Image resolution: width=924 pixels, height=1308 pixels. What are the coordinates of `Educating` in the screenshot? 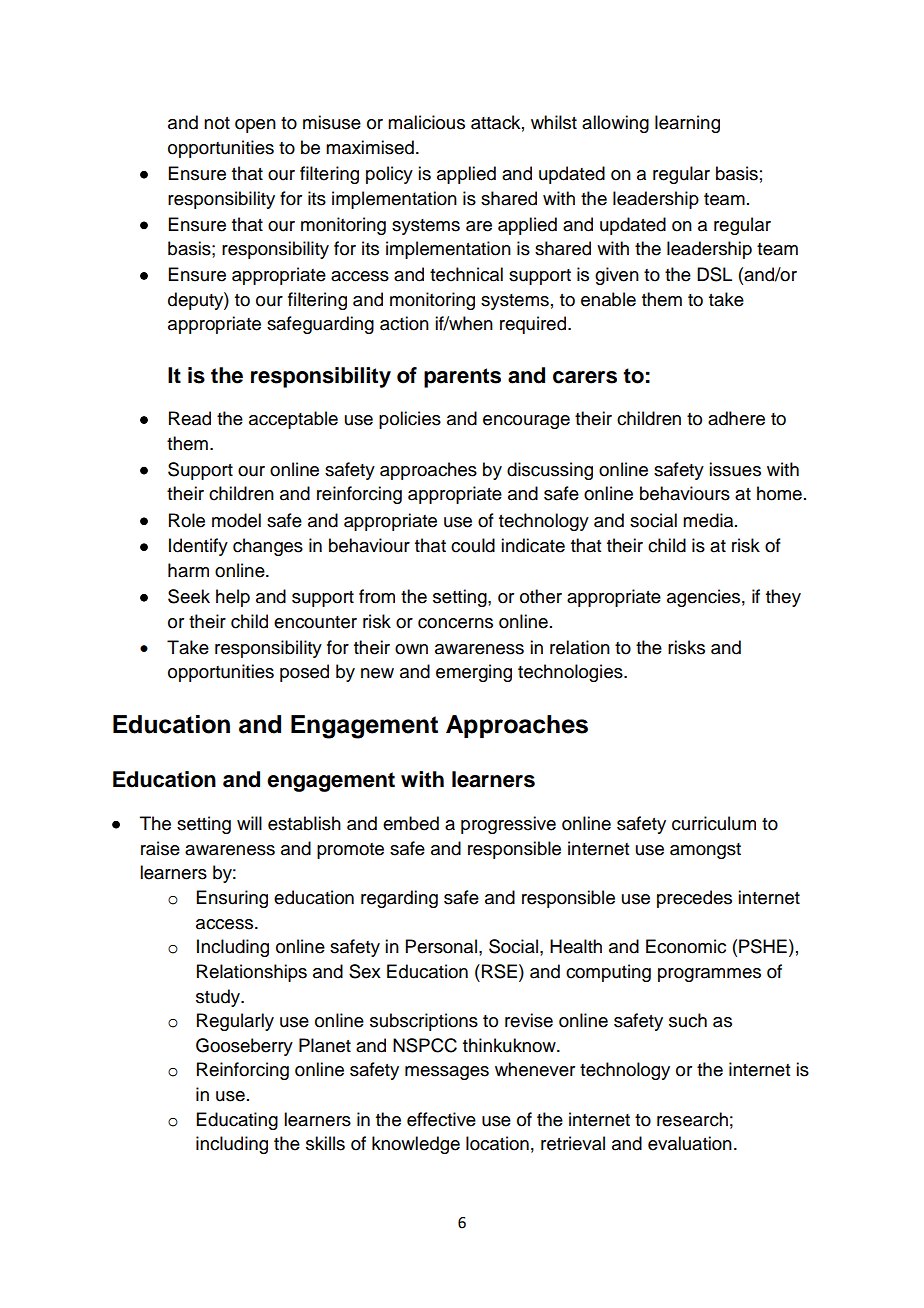 It's located at (237, 1121).
